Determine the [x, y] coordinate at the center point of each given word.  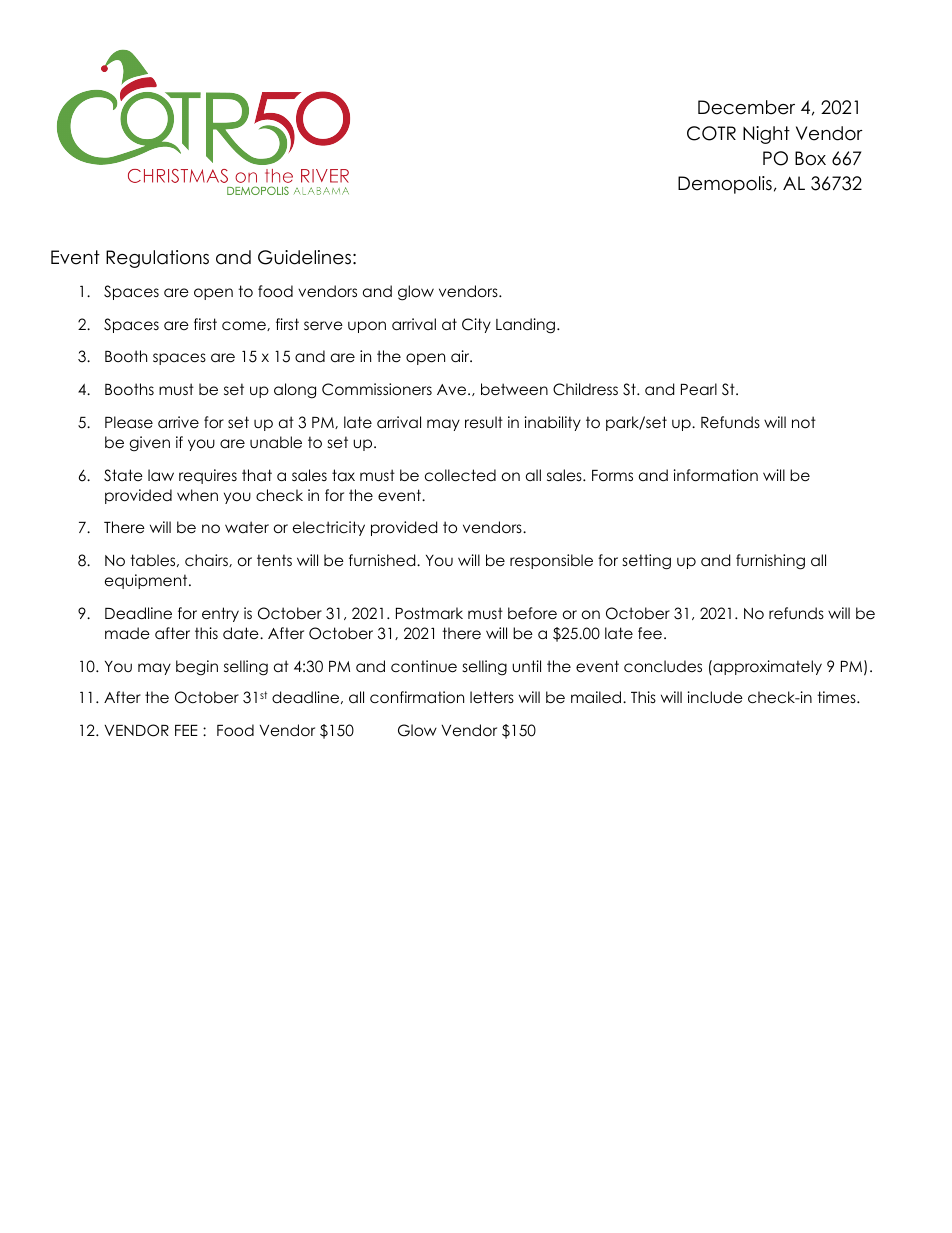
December [746, 107]
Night [766, 135]
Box [810, 158]
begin [197, 668]
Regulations [157, 259]
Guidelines [304, 257]
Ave [453, 389]
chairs [207, 560]
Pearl [699, 389]
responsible [551, 561]
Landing [527, 326]
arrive [178, 422]
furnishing [770, 562]
